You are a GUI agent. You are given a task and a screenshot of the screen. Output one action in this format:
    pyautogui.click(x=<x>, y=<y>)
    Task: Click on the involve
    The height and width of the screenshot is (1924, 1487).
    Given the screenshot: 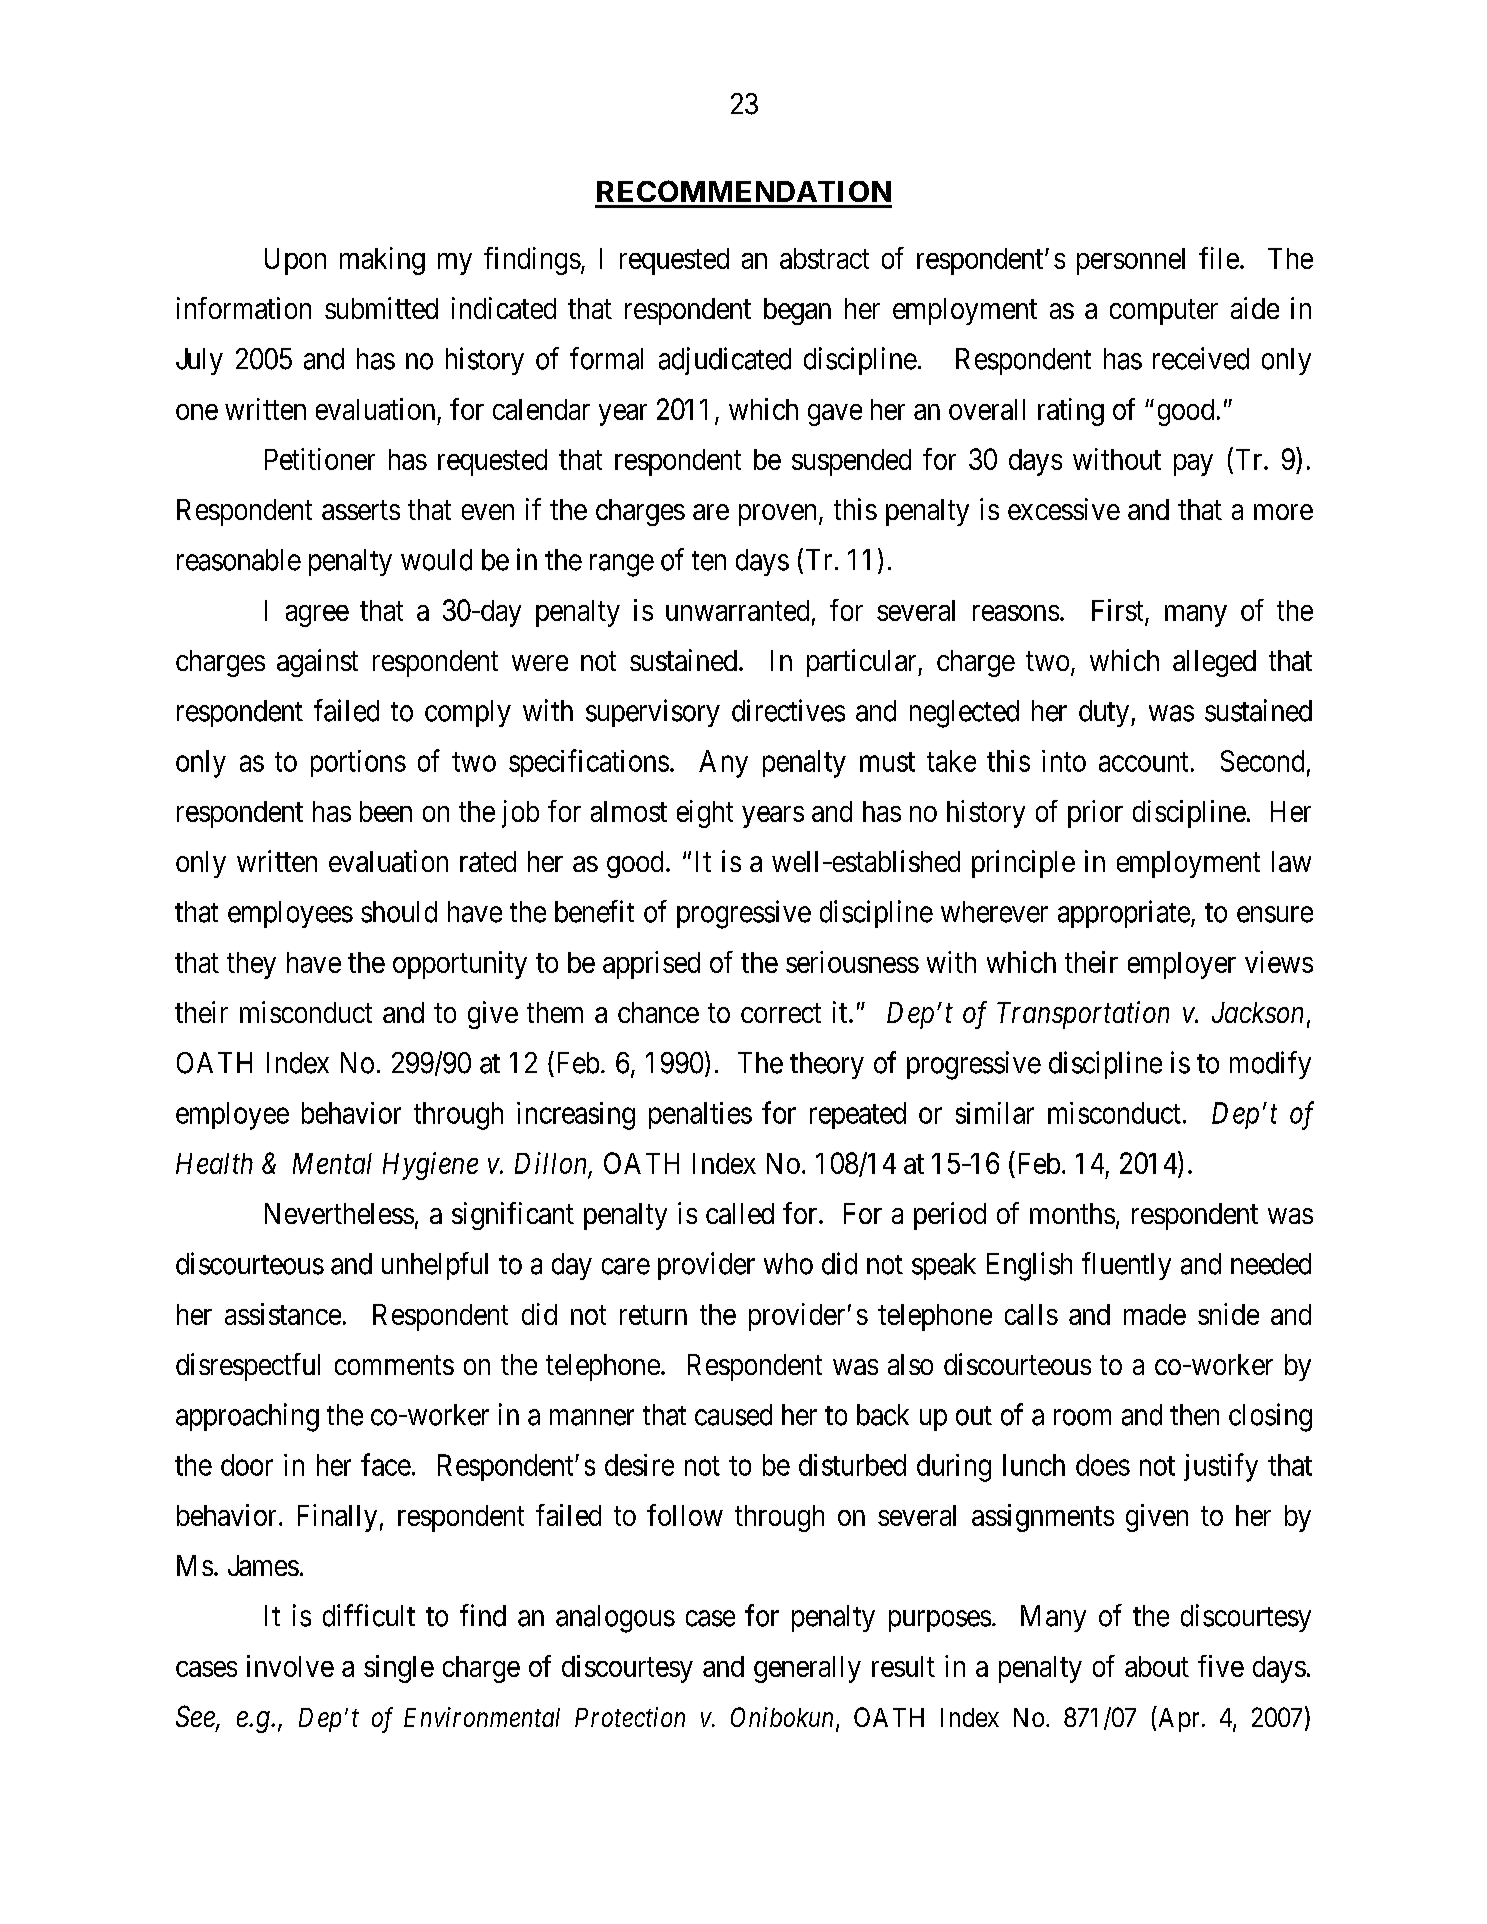 What is the action you would take?
    pyautogui.click(x=290, y=1666)
